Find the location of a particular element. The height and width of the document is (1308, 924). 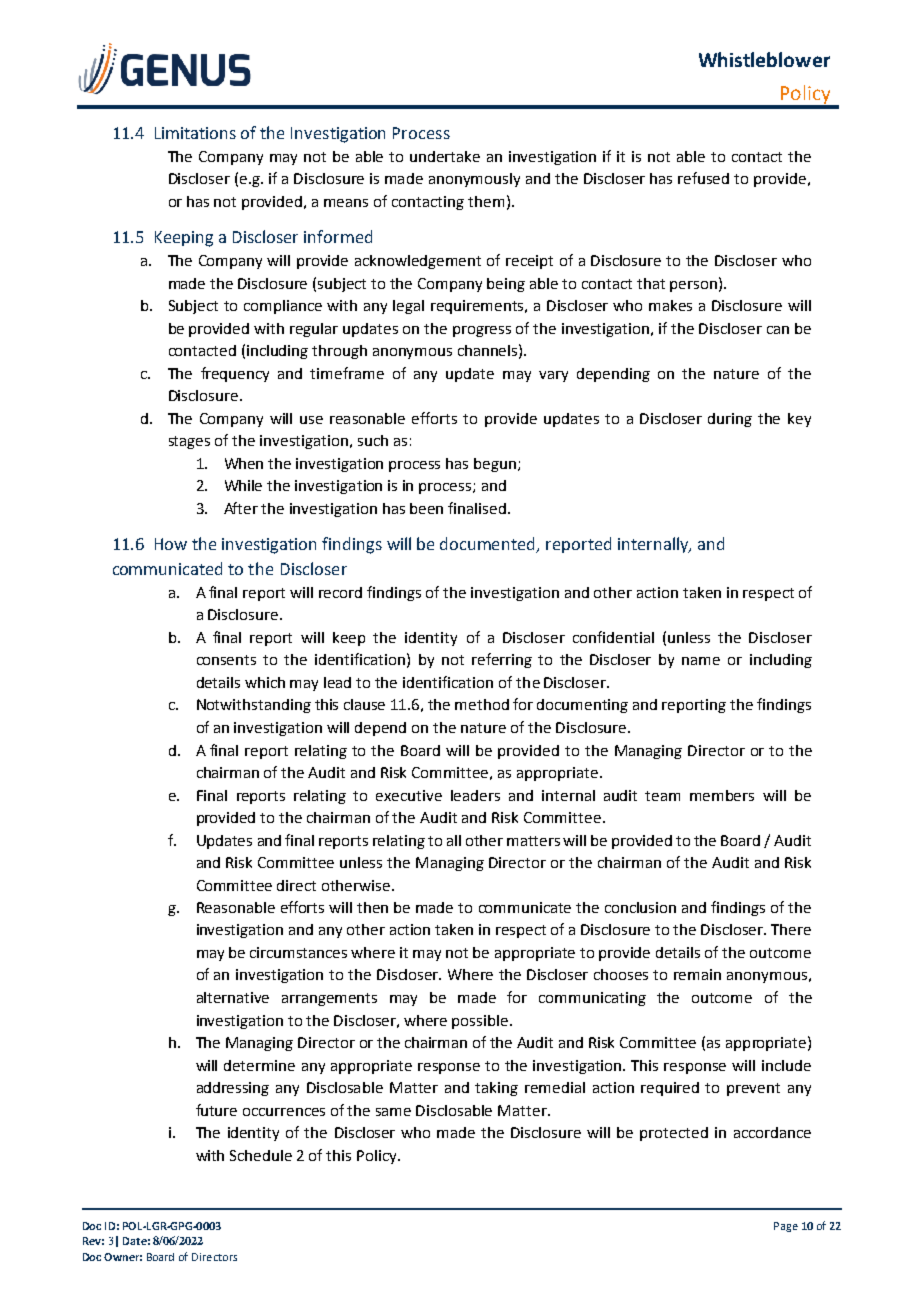

begun is located at coordinates (495, 465).
